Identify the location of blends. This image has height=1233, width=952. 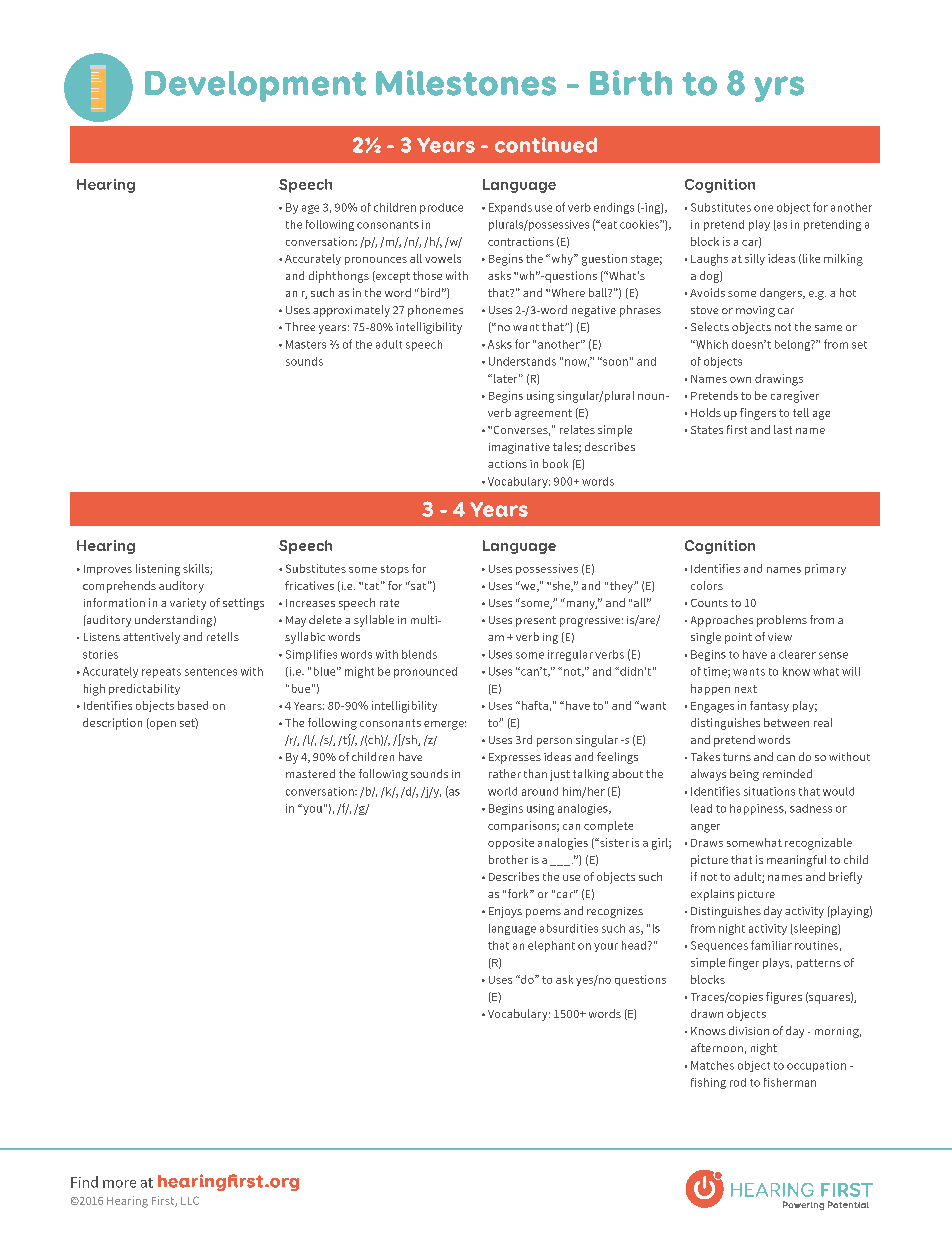
(419, 654).
